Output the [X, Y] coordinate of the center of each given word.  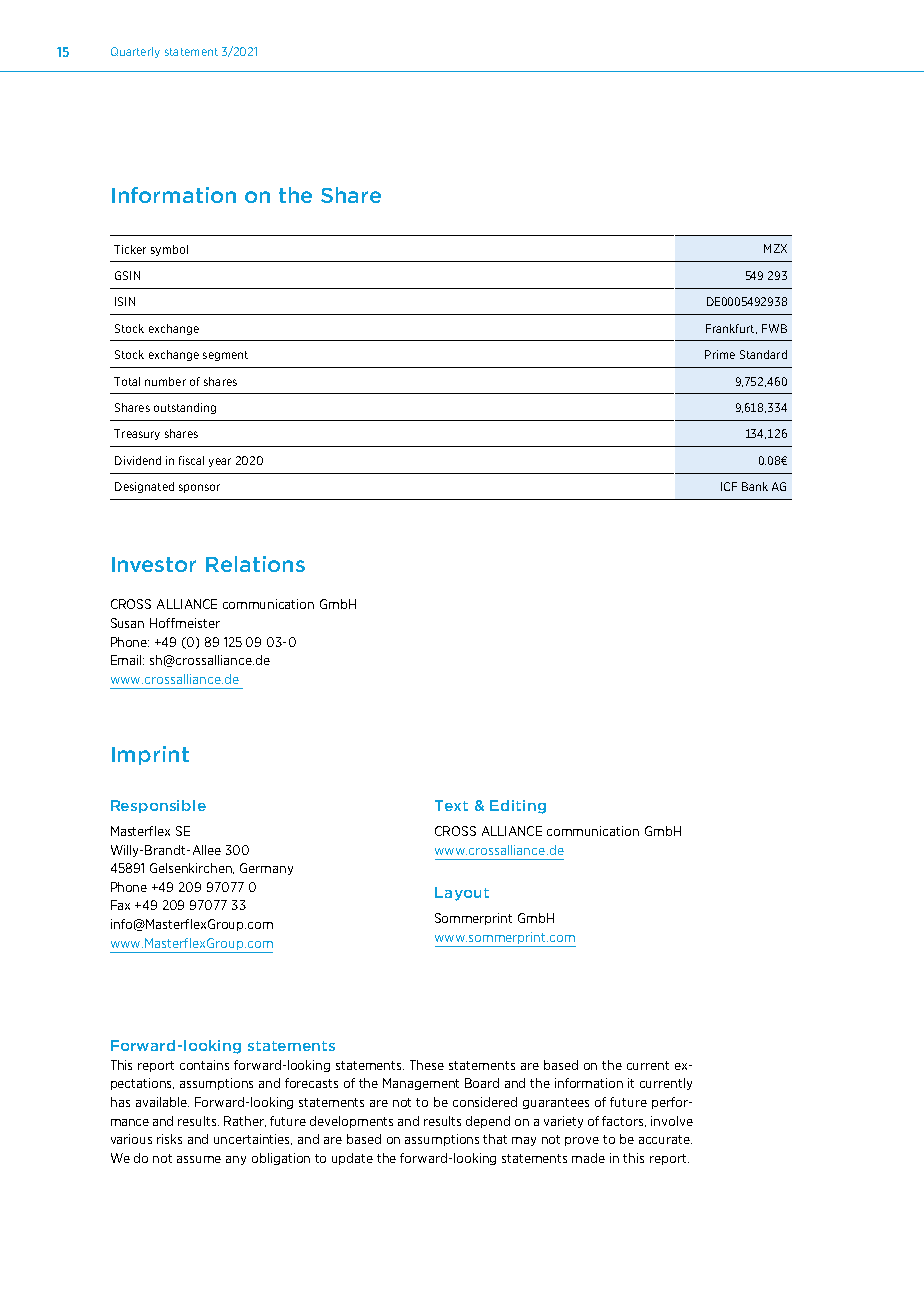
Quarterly [135, 52]
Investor [154, 564]
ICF [729, 486]
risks [169, 1139]
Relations [255, 564]
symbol [169, 250]
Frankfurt [731, 329]
